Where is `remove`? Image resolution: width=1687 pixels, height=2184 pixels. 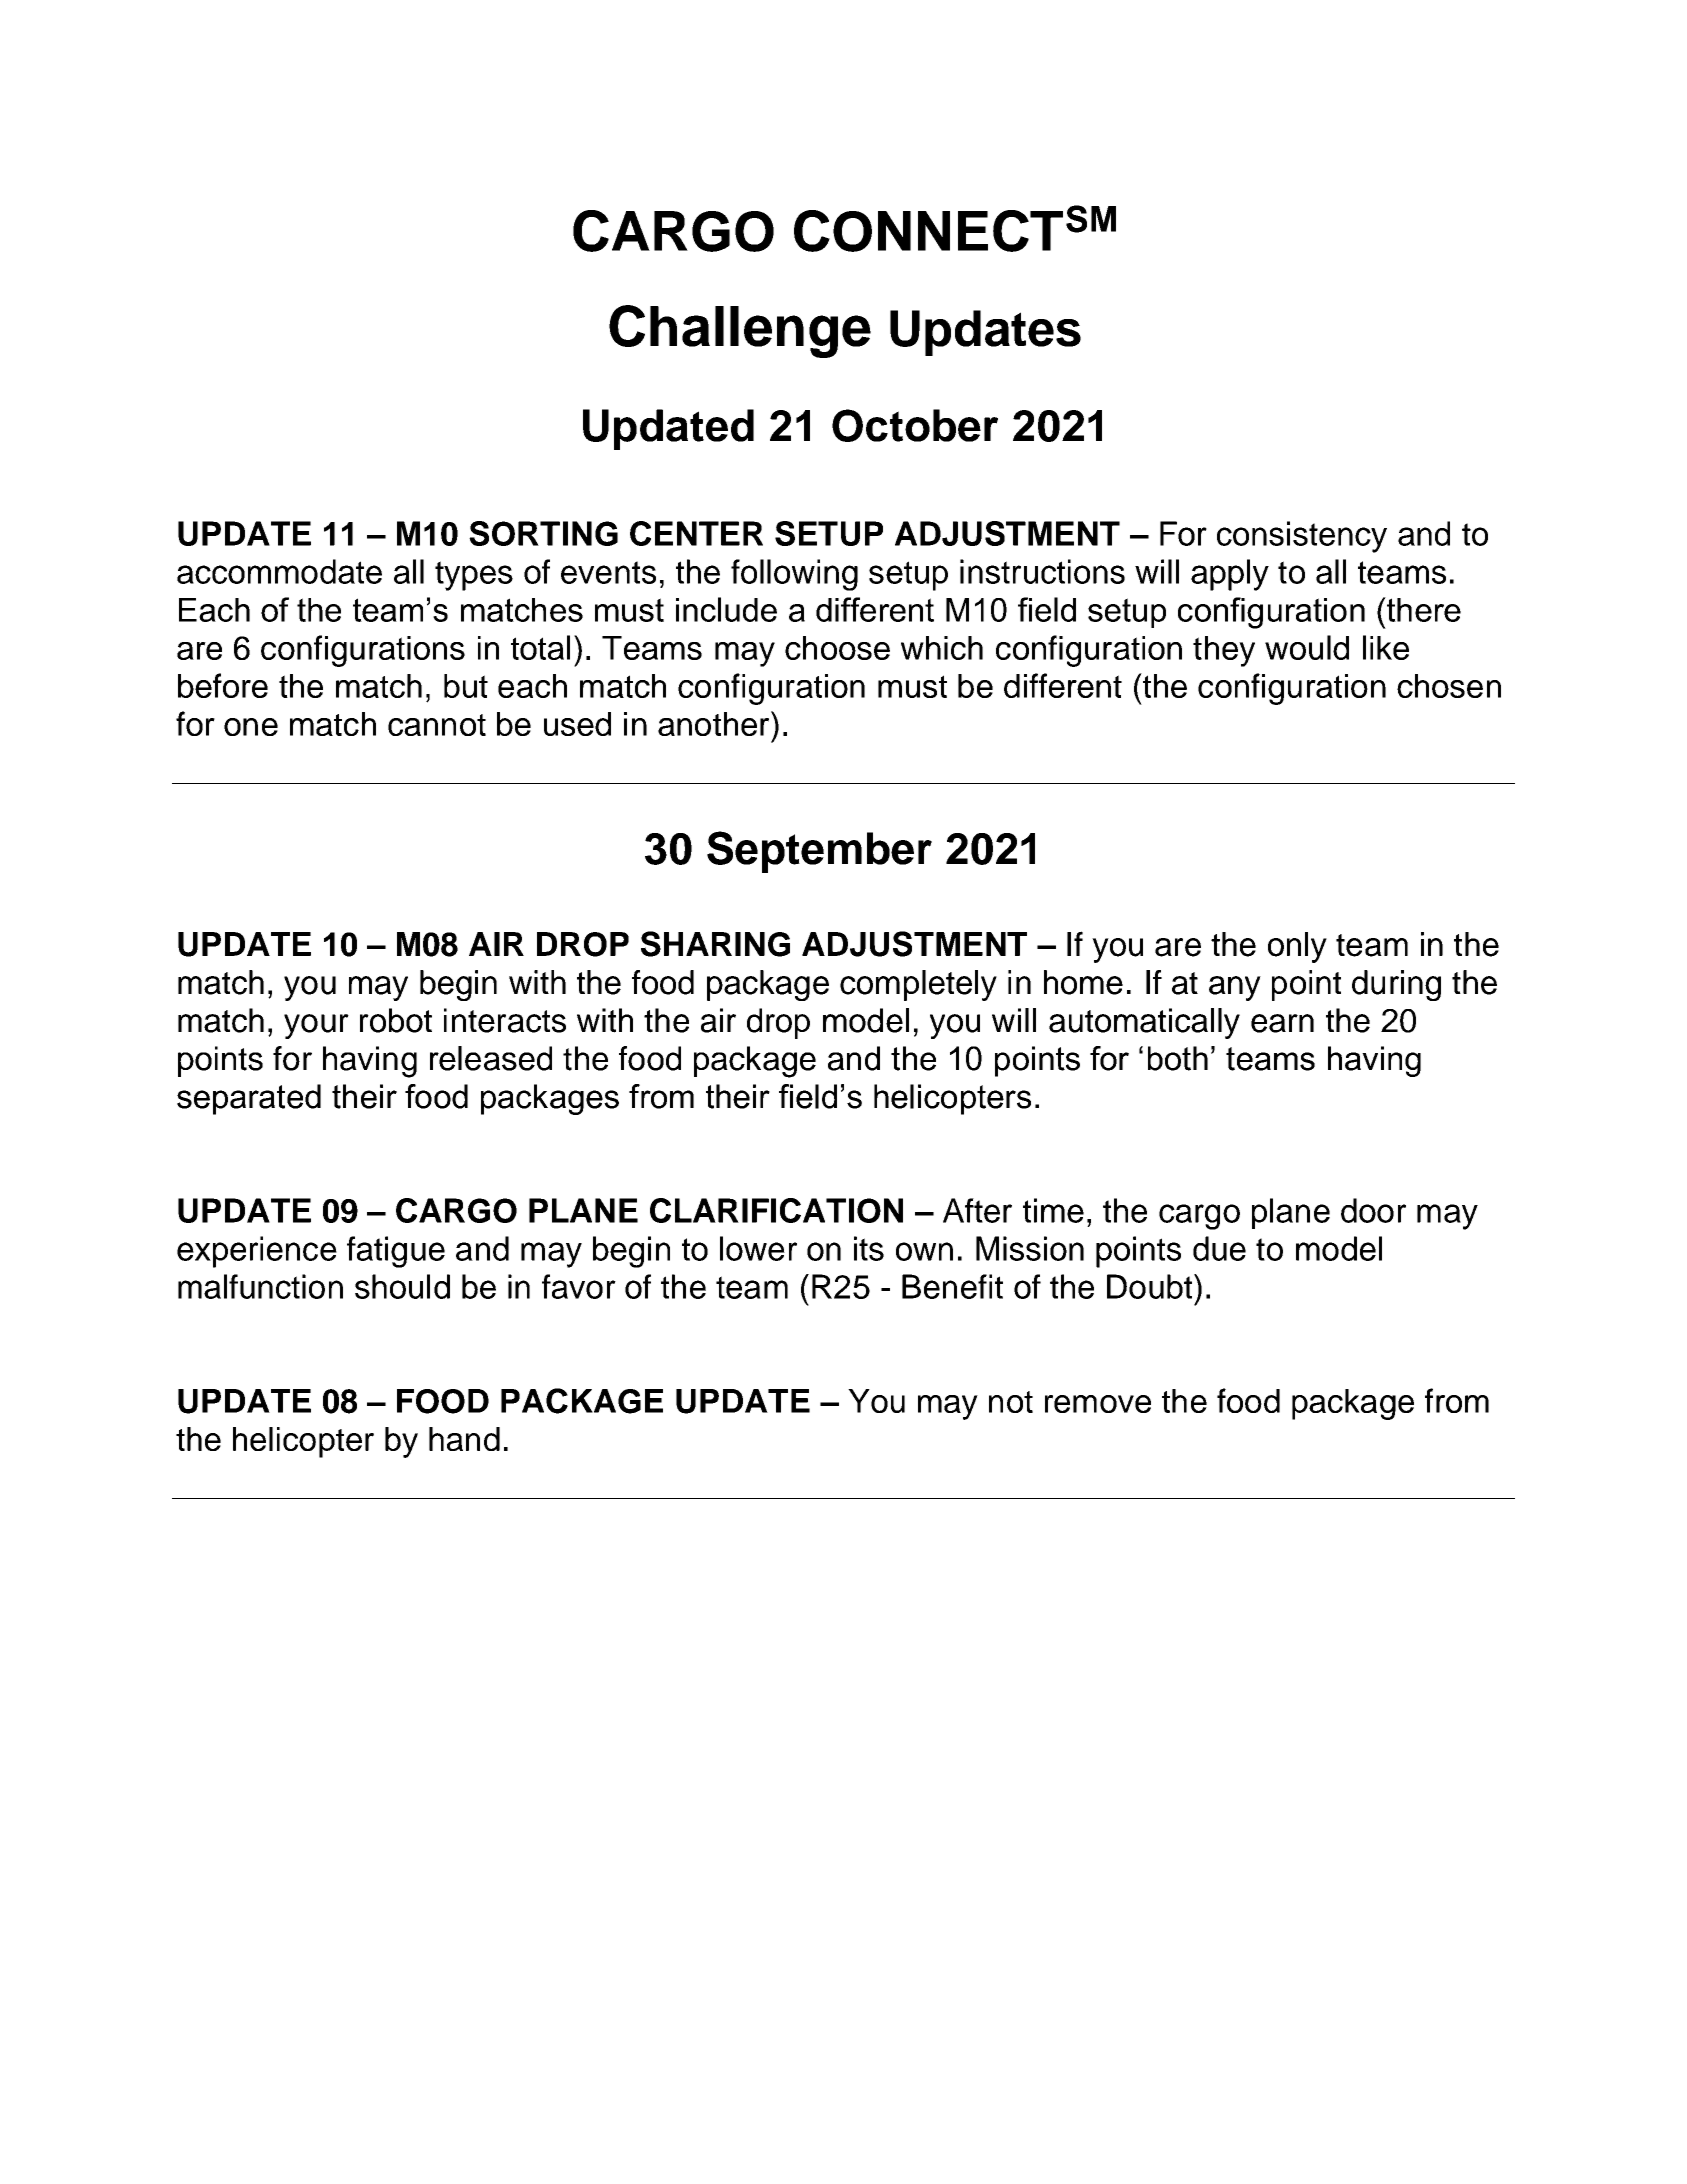
remove is located at coordinates (1098, 1404).
